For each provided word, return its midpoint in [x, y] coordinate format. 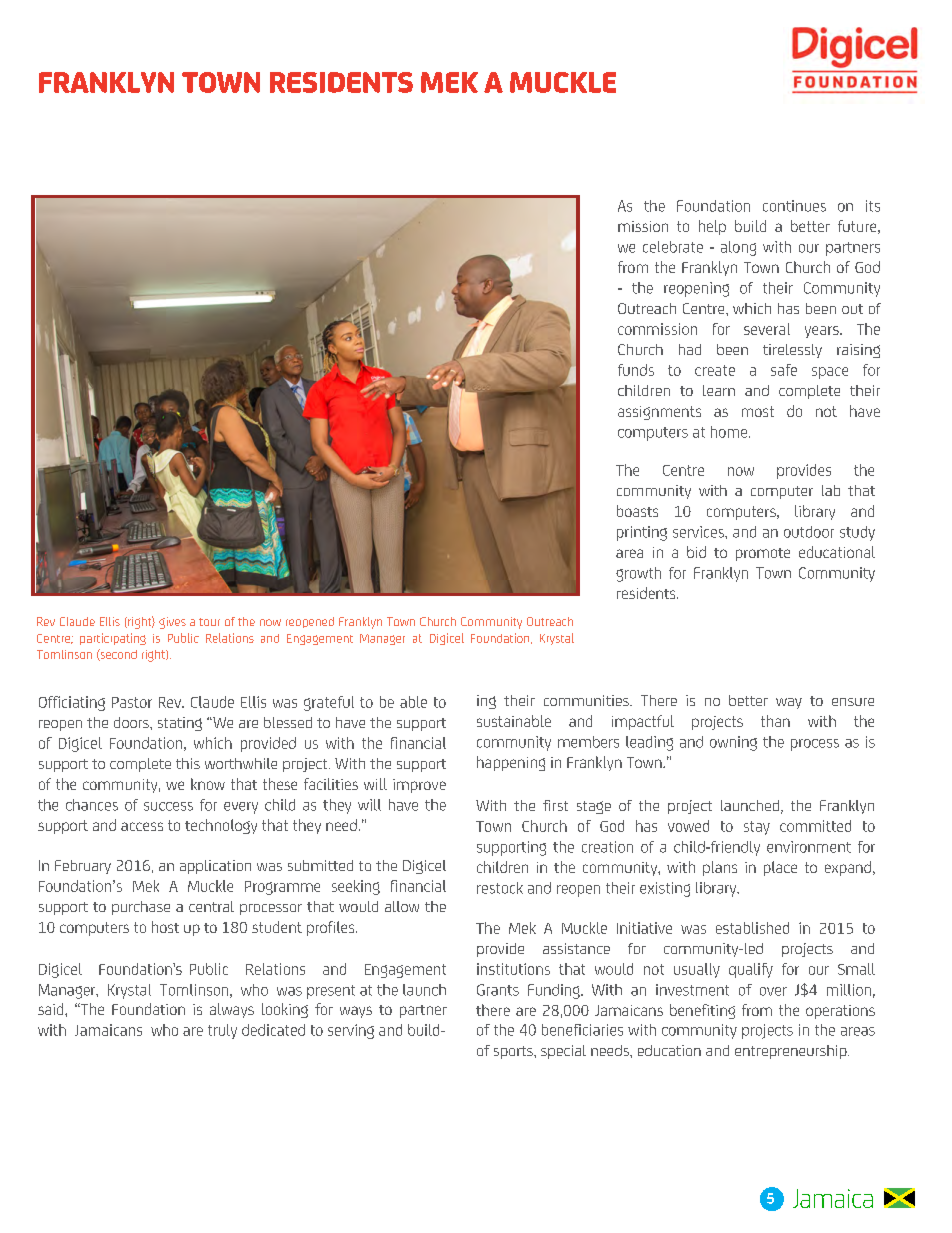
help [712, 227]
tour [209, 622]
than [775, 721]
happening [511, 763]
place [780, 868]
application [215, 867]
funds [636, 370]
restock [500, 888]
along [738, 248]
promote [763, 554]
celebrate [673, 247]
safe [784, 370]
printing [642, 533]
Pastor [132, 702]
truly [222, 1031]
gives [172, 623]
